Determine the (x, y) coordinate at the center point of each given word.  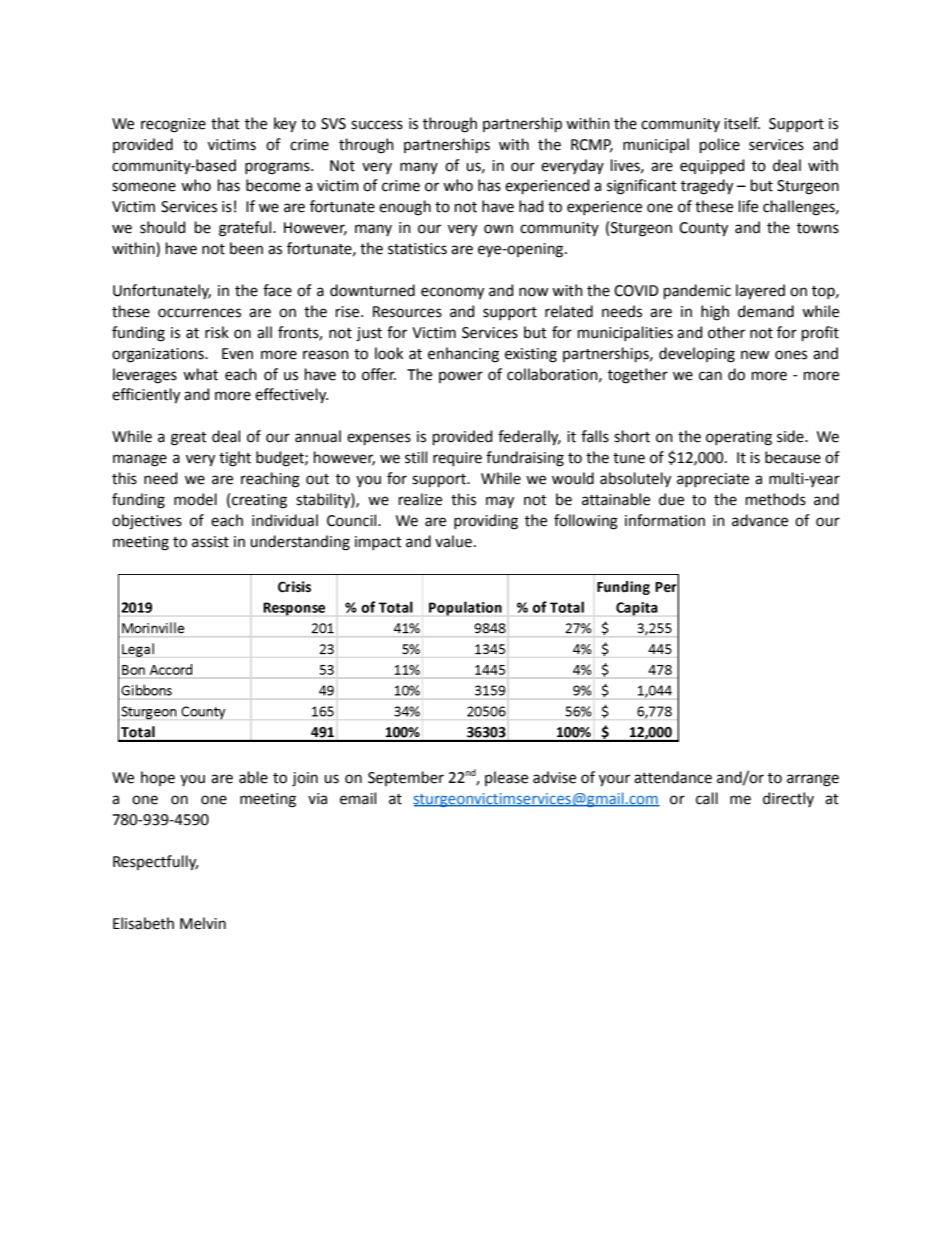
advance (760, 520)
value (453, 541)
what (200, 374)
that (225, 123)
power (461, 377)
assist (210, 542)
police (720, 145)
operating (739, 438)
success (377, 125)
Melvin (203, 923)
